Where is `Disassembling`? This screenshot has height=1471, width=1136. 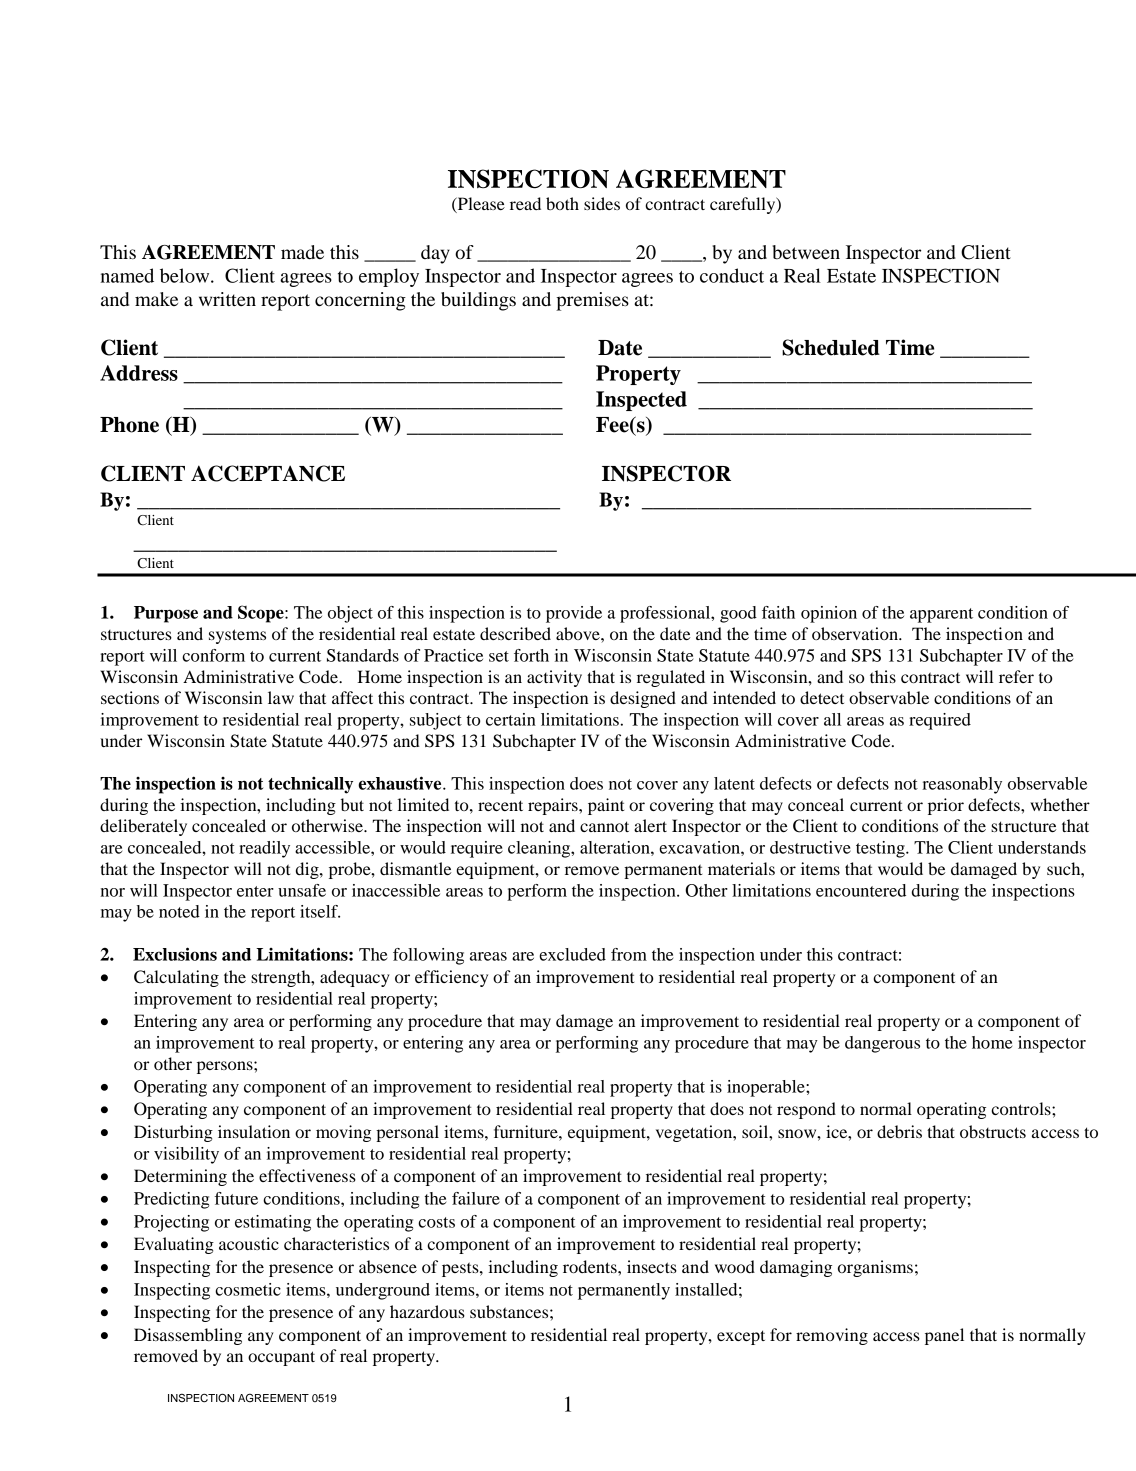
Disassembling is located at coordinates (188, 1336).
